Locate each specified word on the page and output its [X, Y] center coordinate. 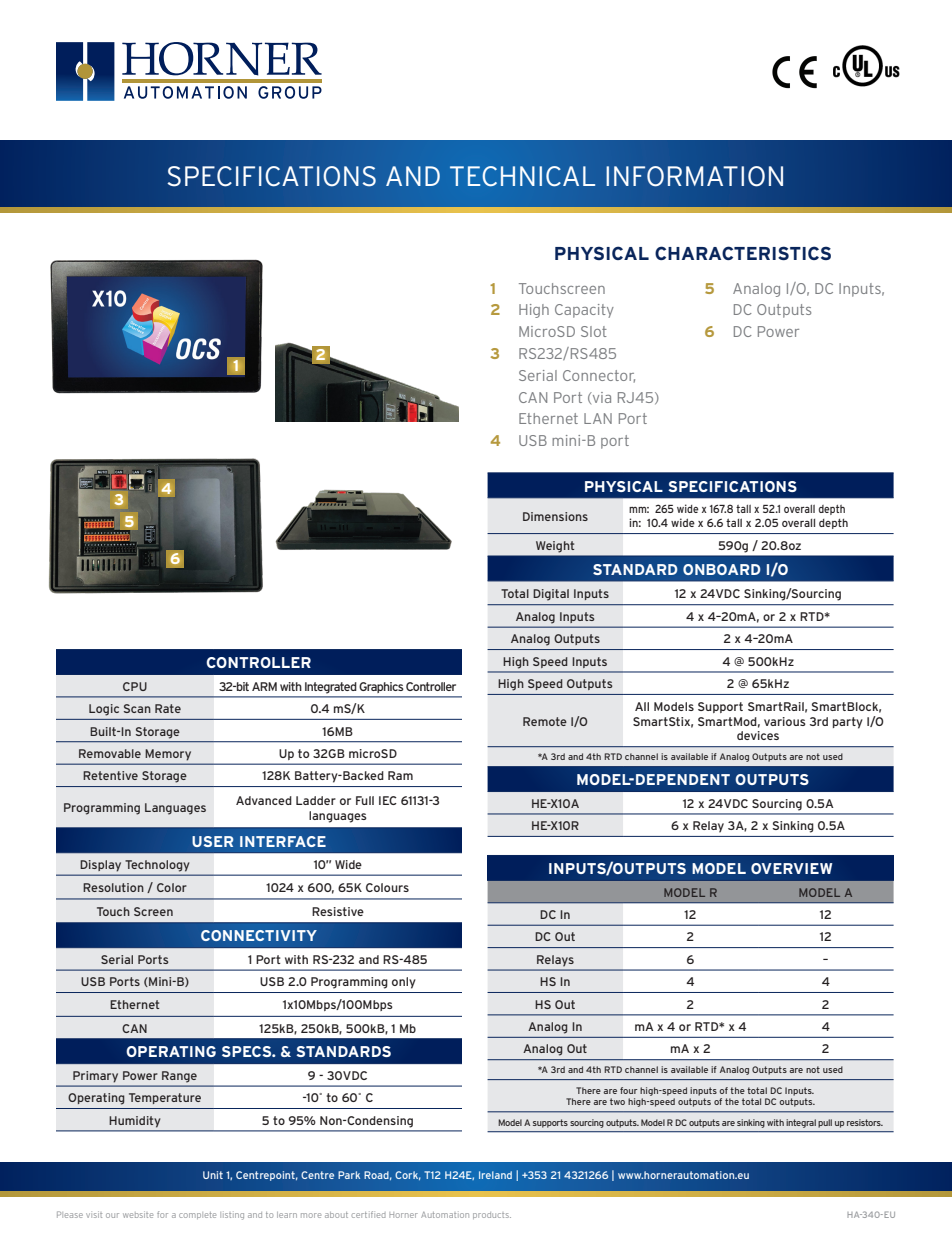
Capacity [584, 311]
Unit [213, 1175]
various [785, 721]
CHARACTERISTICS [743, 253]
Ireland [495, 1175]
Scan [137, 708]
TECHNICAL [522, 176]
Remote [545, 721]
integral [801, 1123]
